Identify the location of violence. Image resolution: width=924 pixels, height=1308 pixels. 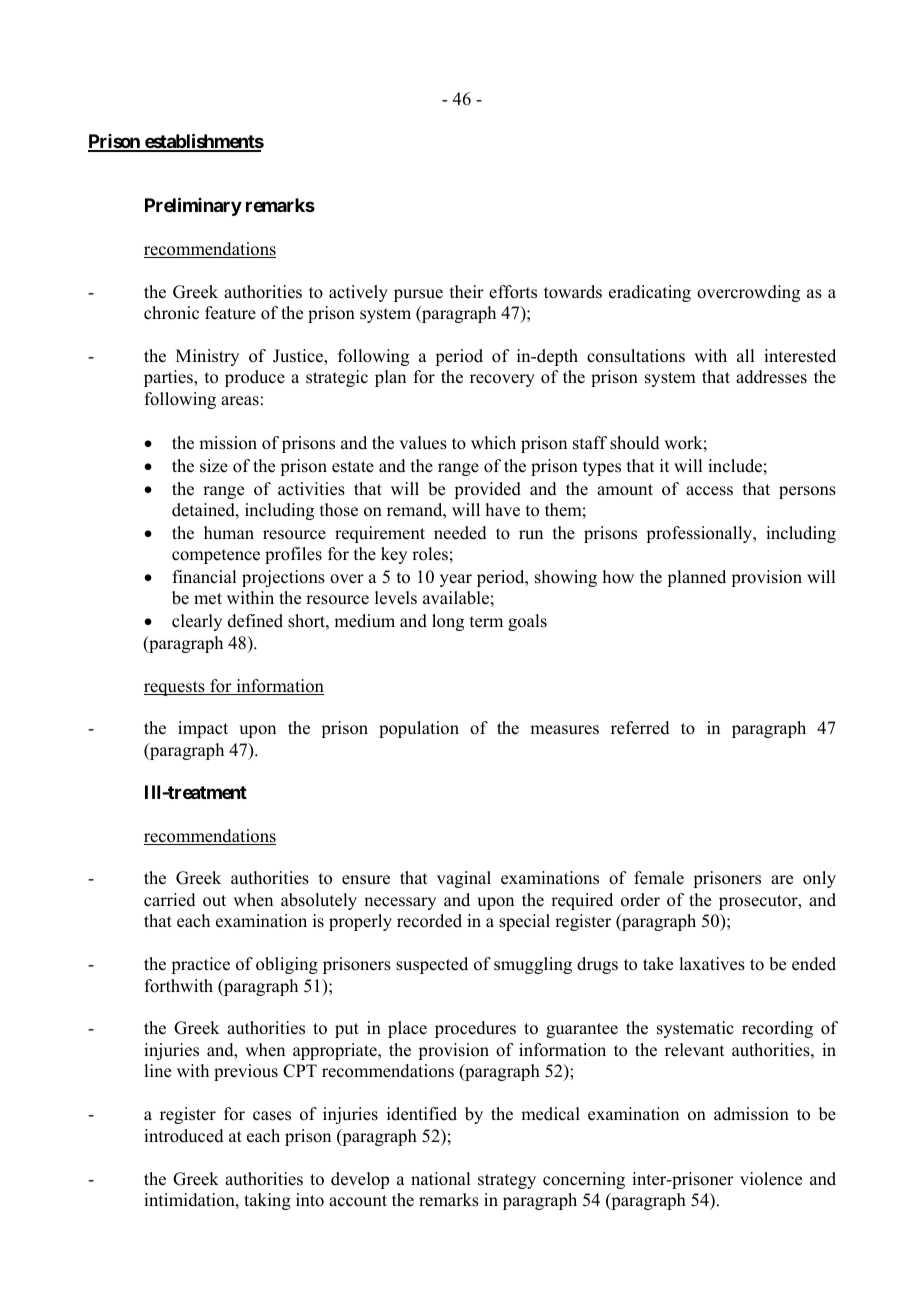
(771, 1179).
